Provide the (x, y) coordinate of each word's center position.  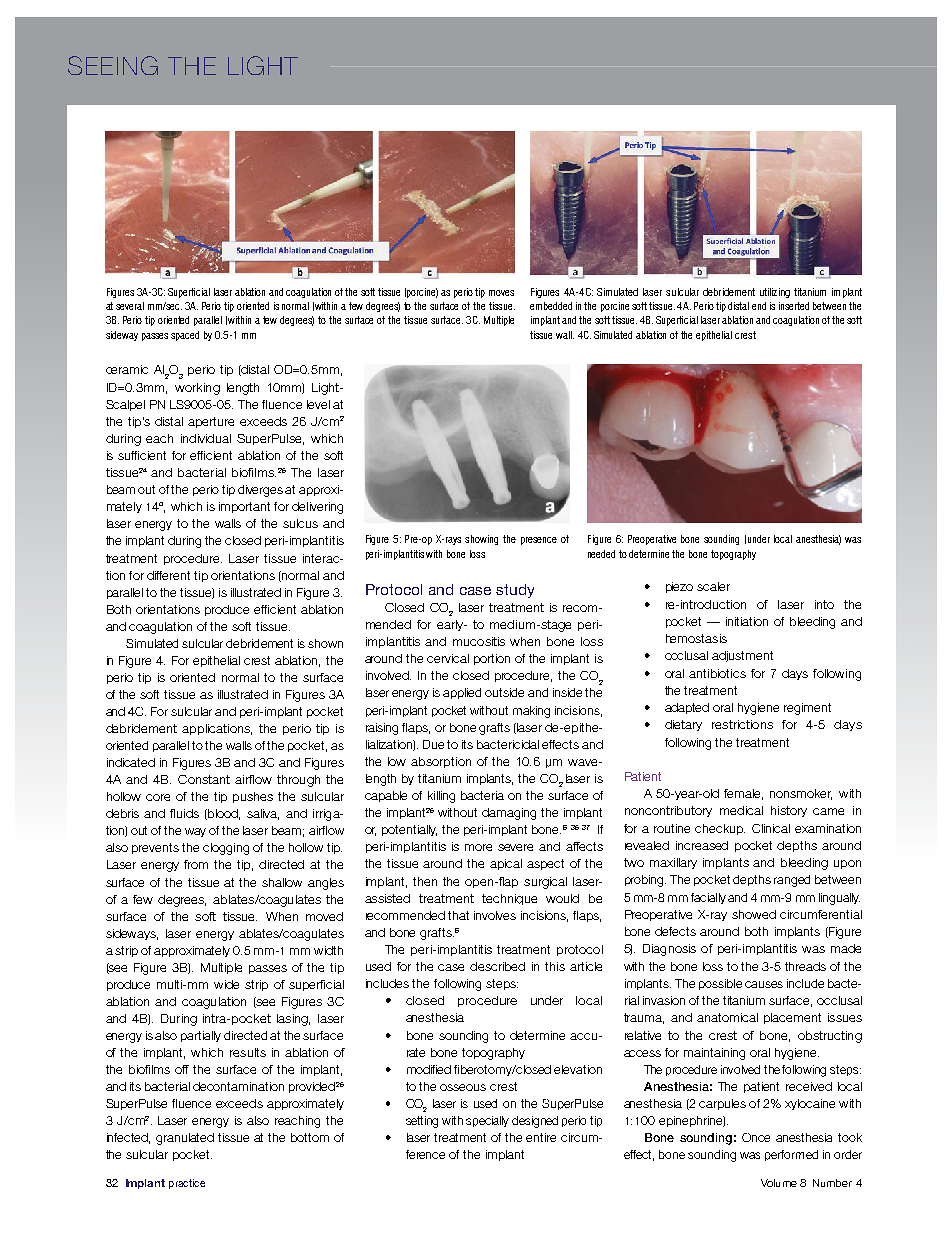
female (743, 794)
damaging (509, 814)
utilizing (775, 293)
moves (501, 293)
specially (487, 1121)
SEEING (113, 65)
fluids (184, 813)
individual (206, 438)
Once (756, 1137)
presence (539, 541)
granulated (185, 1139)
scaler (713, 586)
